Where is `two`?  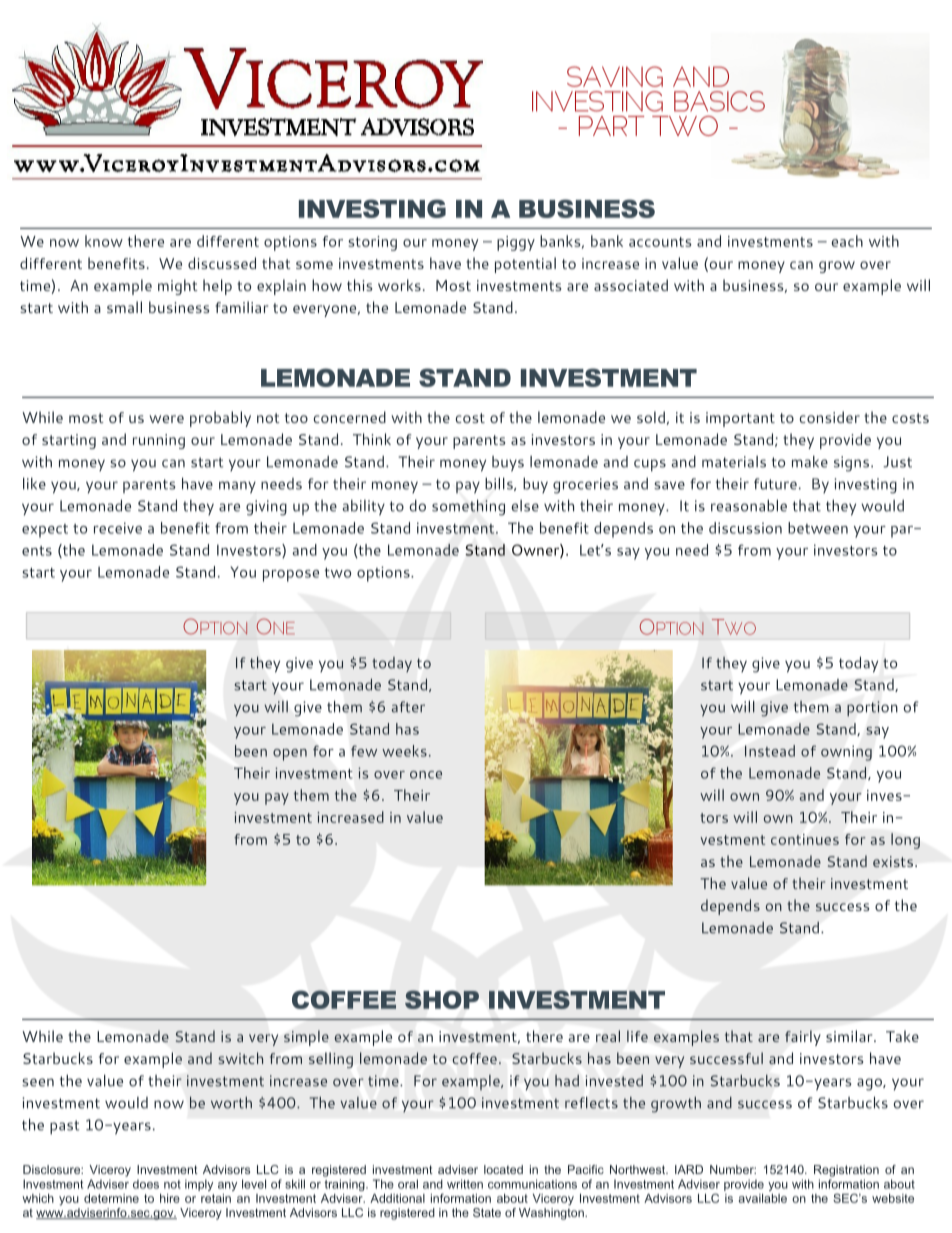
two is located at coordinates (338, 573).
